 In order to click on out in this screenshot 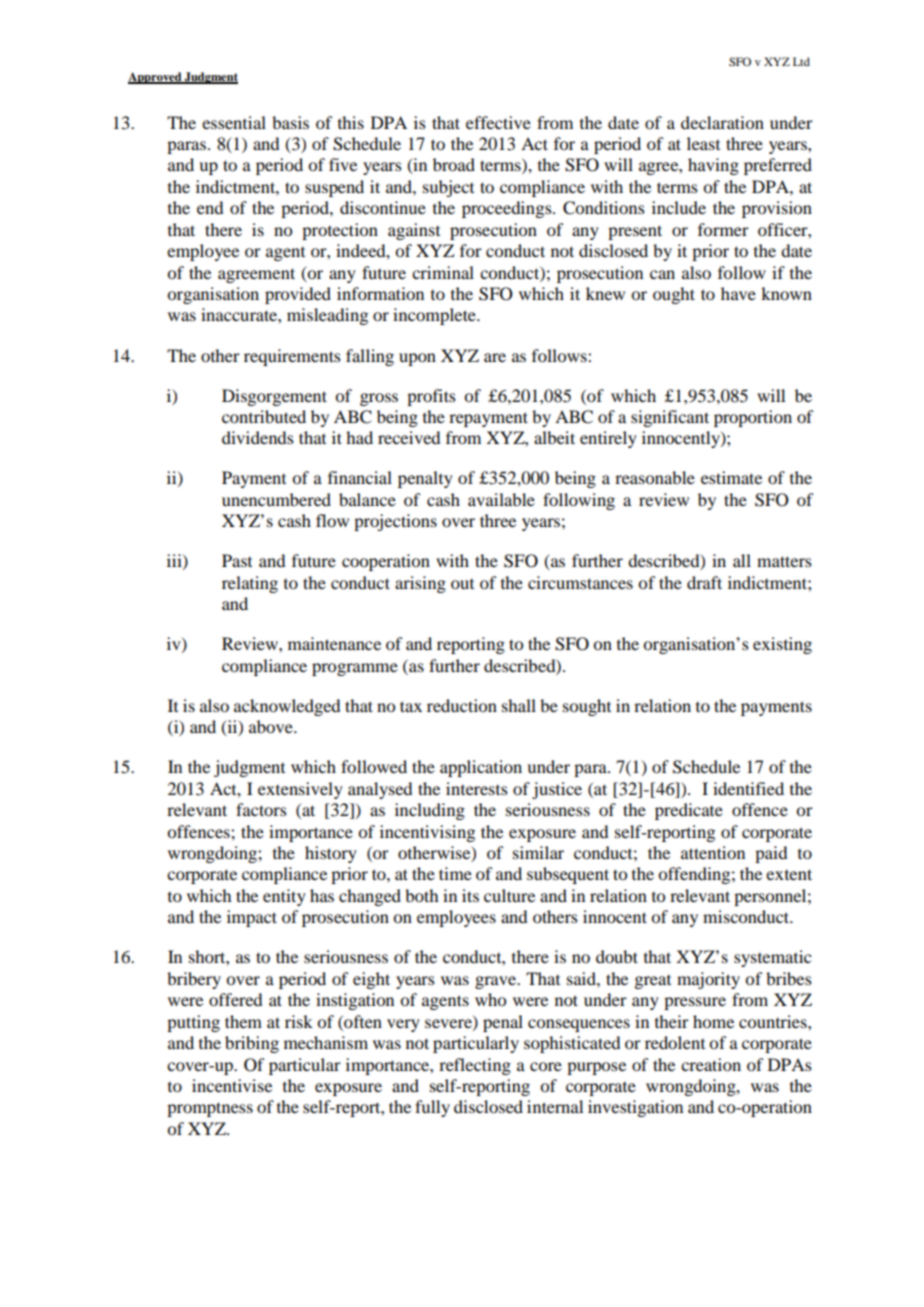, I will do `click(462, 584)`.
